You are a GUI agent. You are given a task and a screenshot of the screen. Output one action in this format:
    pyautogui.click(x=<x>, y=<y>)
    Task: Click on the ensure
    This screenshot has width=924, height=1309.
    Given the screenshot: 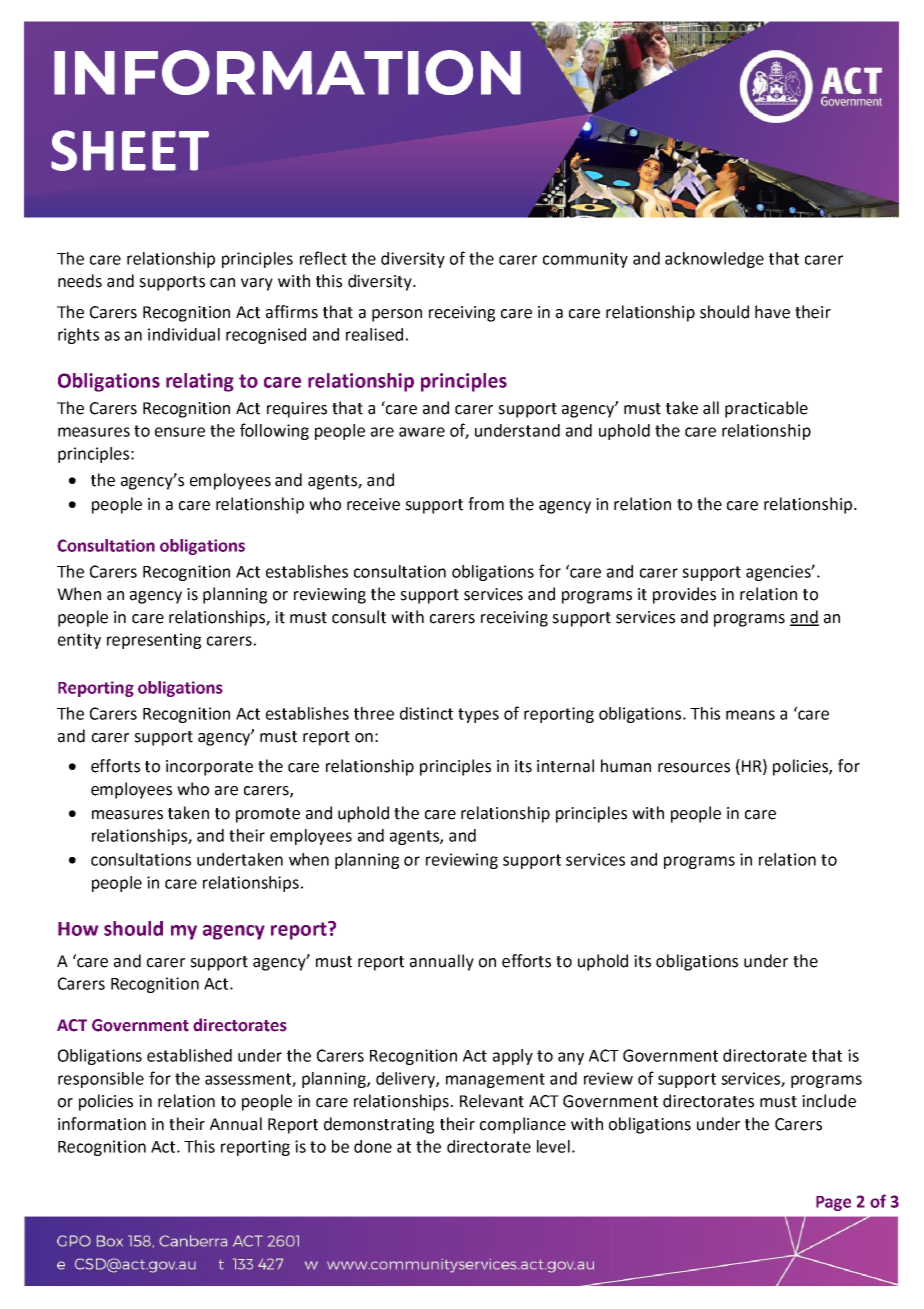 What is the action you would take?
    pyautogui.click(x=180, y=432)
